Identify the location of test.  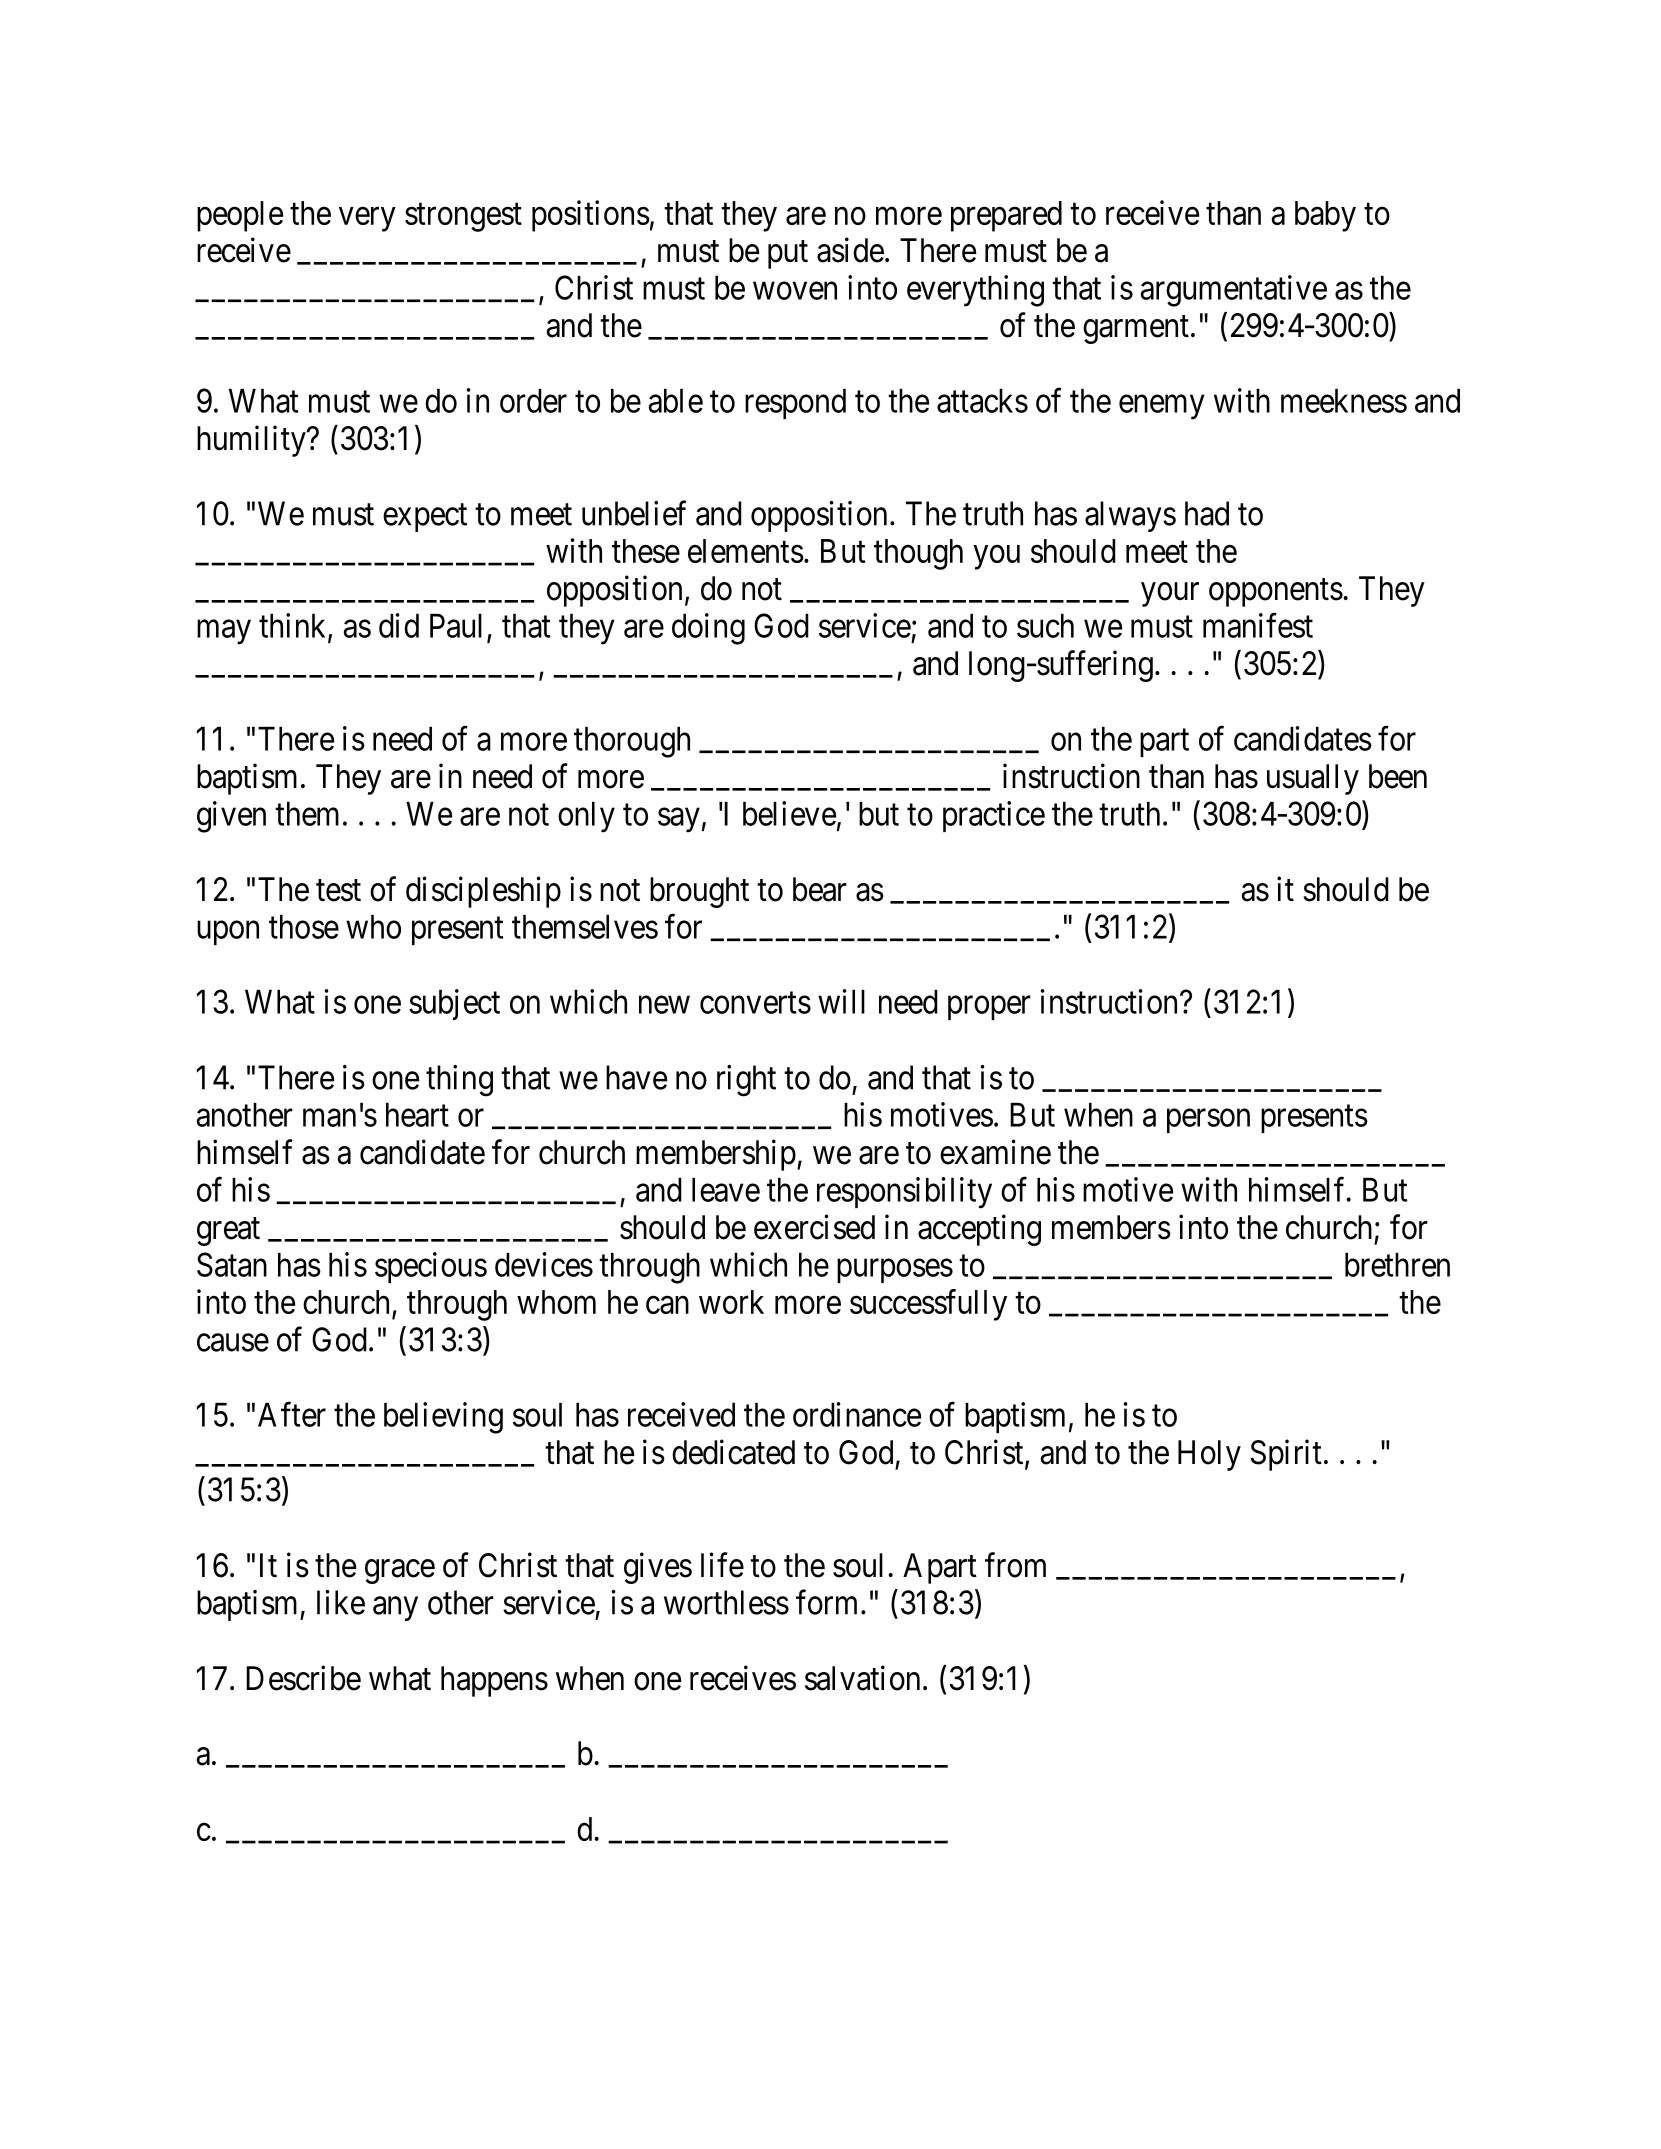
(338, 891).
